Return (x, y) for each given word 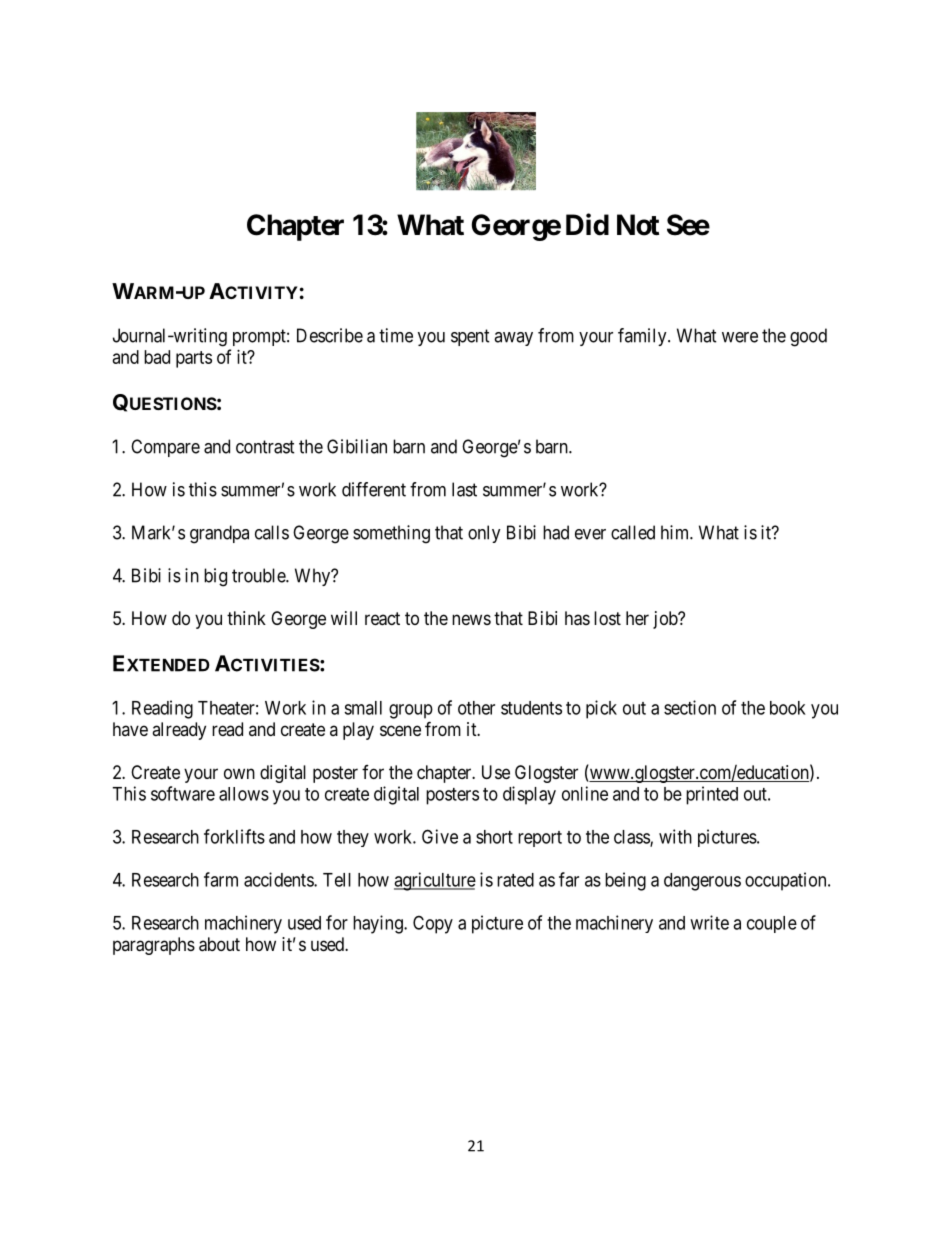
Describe (330, 335)
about (219, 944)
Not (638, 225)
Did (587, 224)
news (471, 619)
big (215, 577)
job (666, 620)
